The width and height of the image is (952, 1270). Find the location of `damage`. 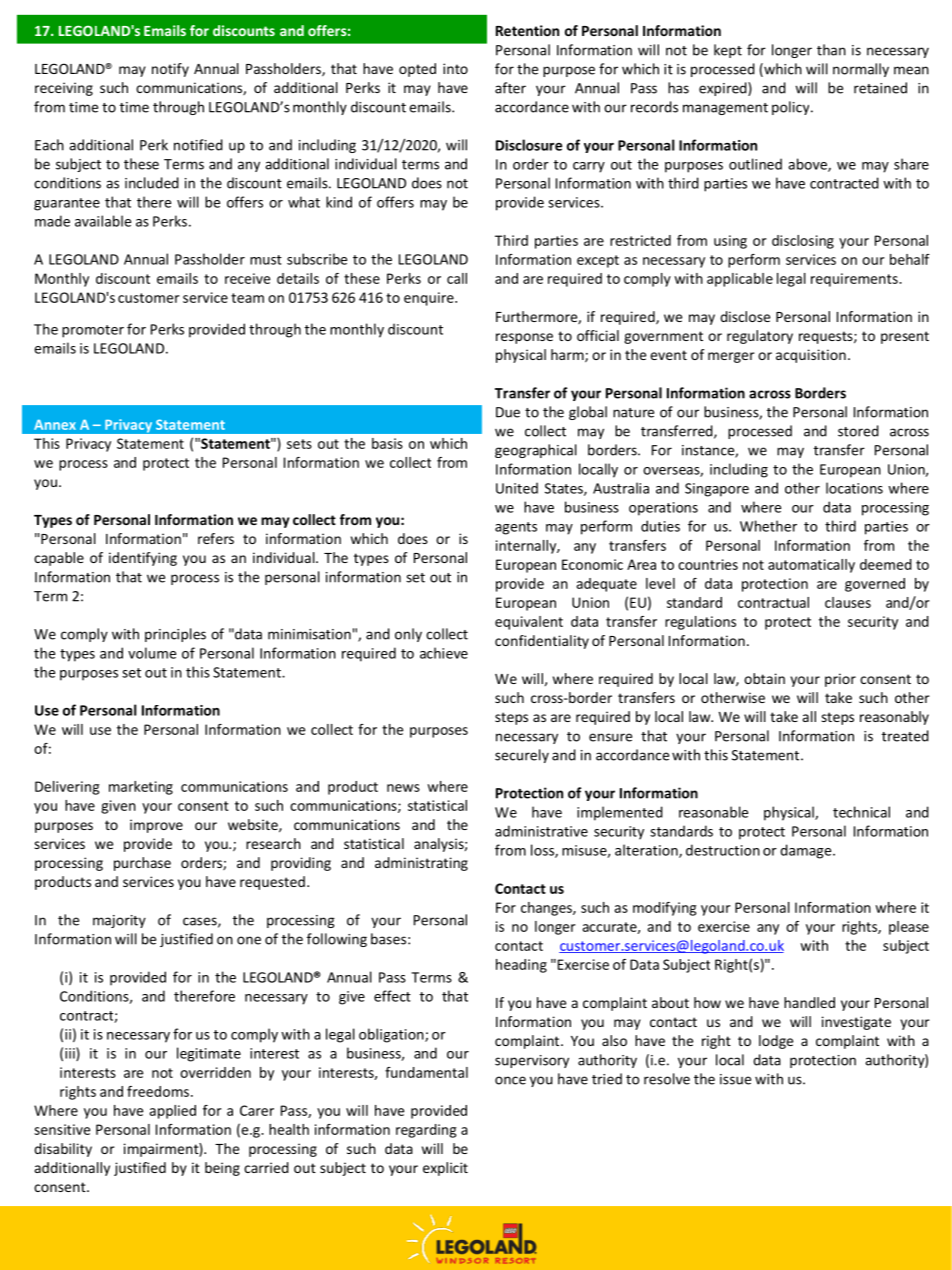

damage is located at coordinates (807, 851).
